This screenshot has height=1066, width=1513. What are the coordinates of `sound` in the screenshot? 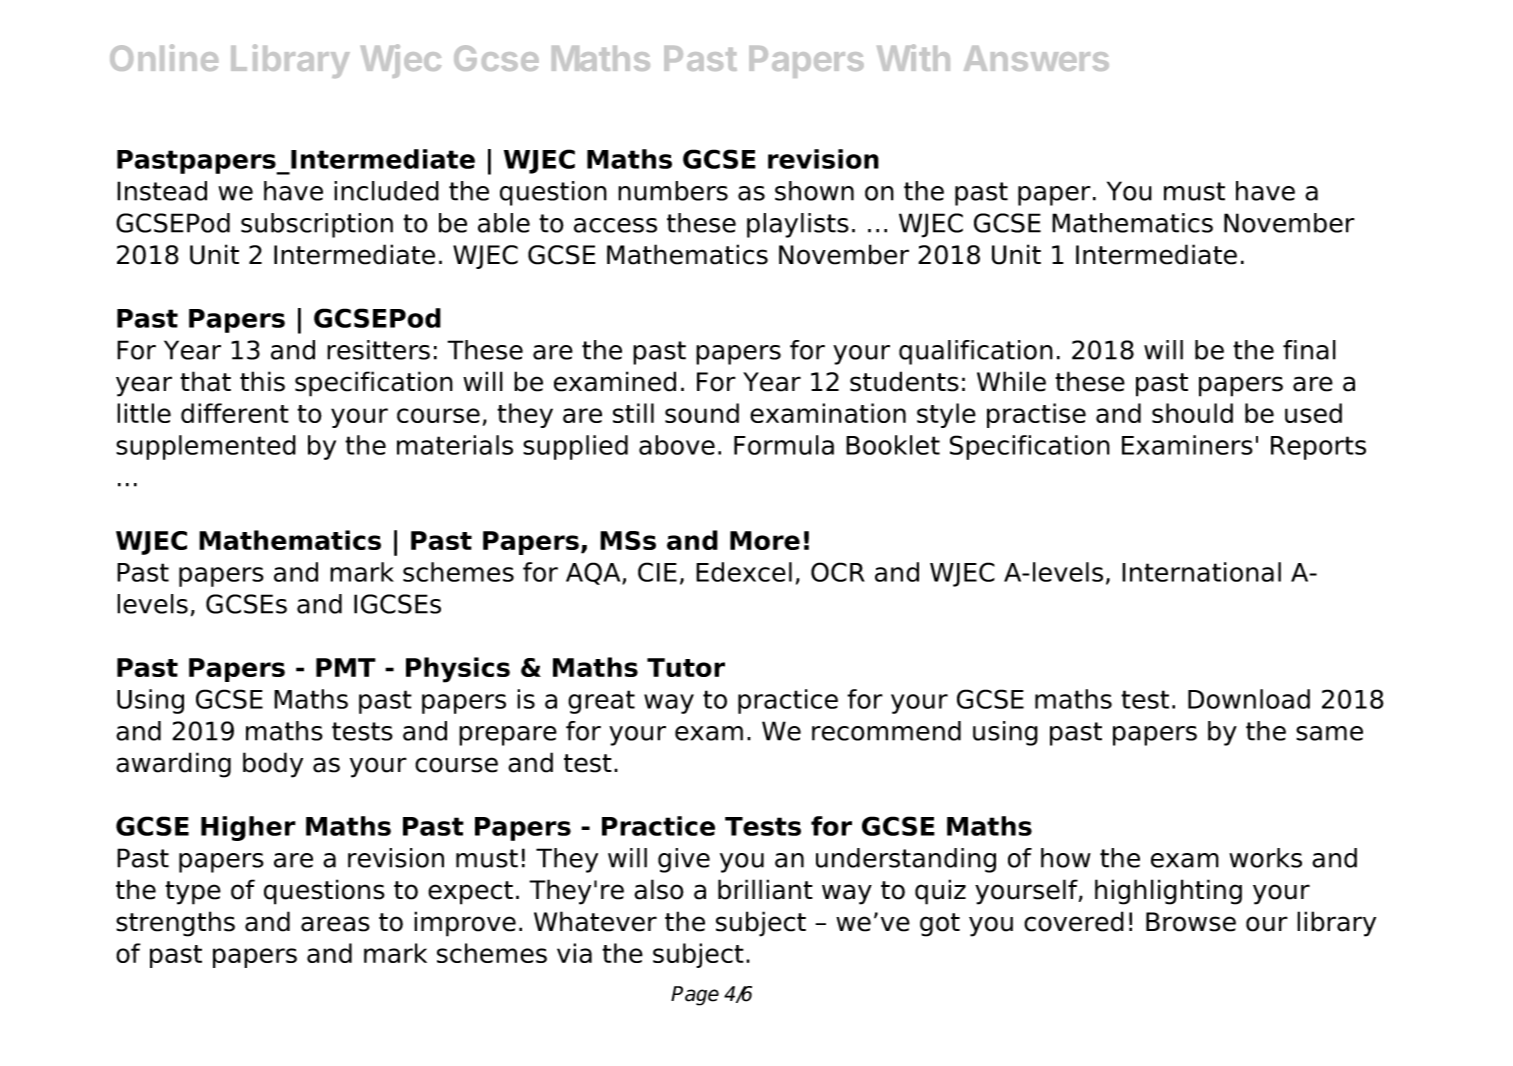 It's located at (702, 413).
